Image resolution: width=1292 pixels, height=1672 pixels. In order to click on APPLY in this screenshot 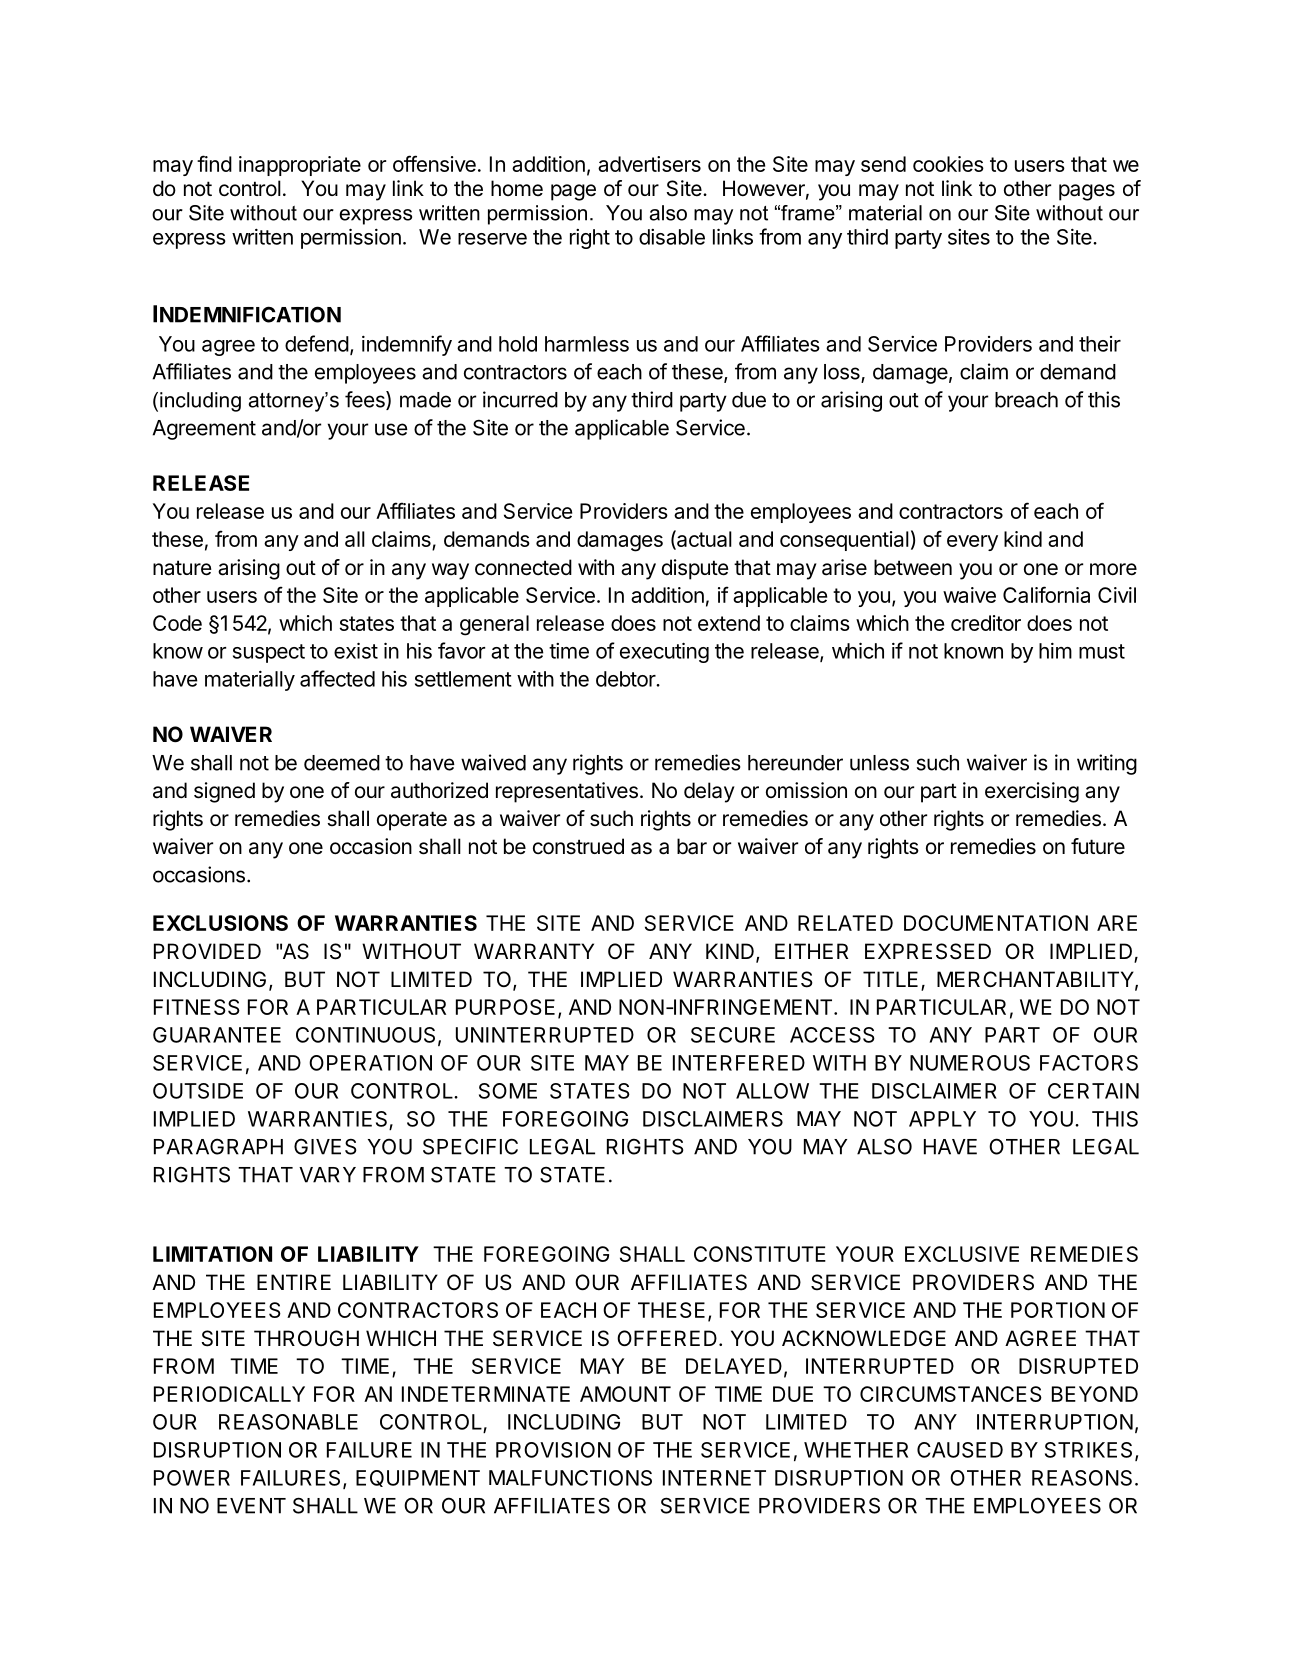, I will do `click(942, 1119)`.
